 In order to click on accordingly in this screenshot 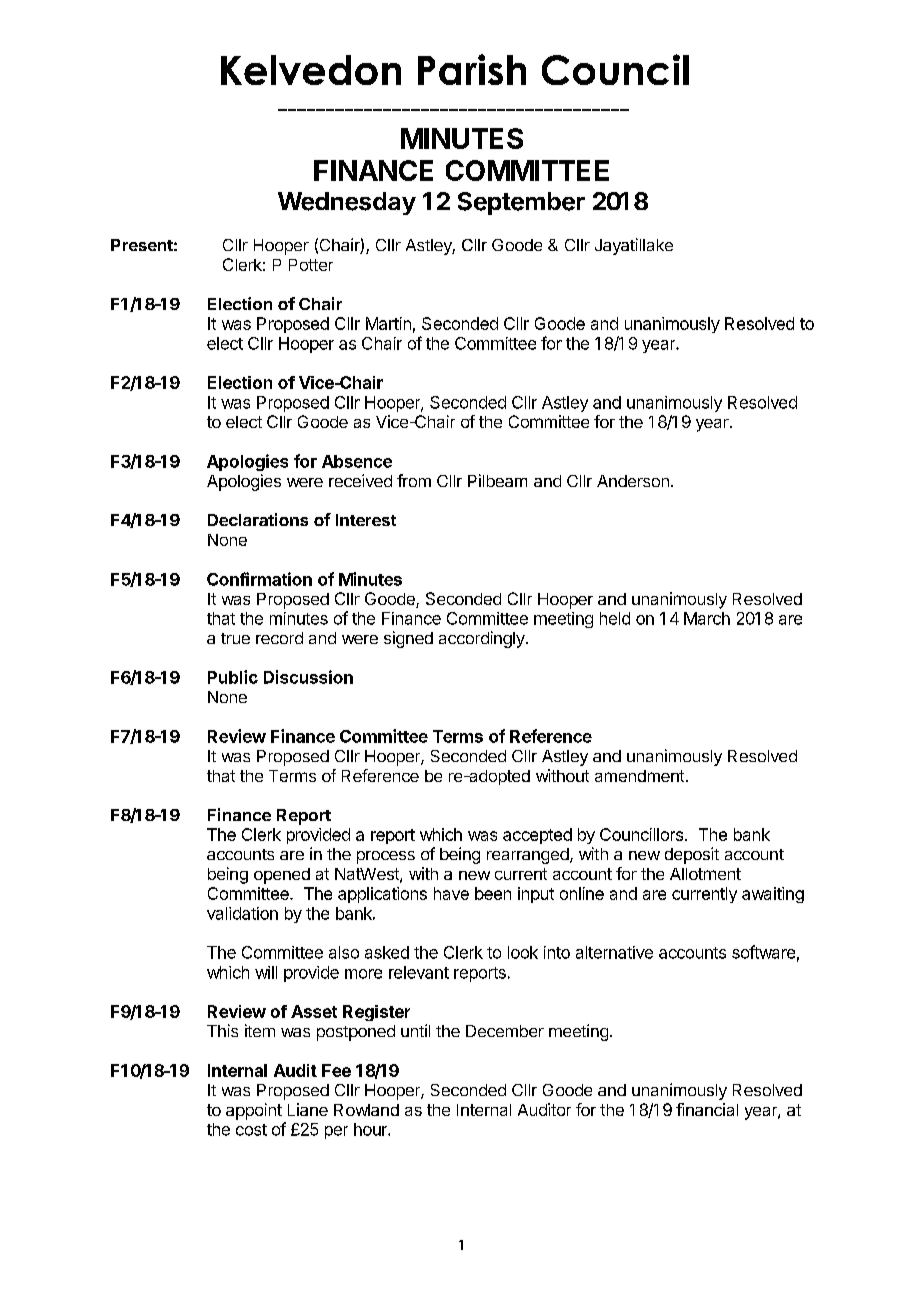, I will do `click(483, 639)`.
